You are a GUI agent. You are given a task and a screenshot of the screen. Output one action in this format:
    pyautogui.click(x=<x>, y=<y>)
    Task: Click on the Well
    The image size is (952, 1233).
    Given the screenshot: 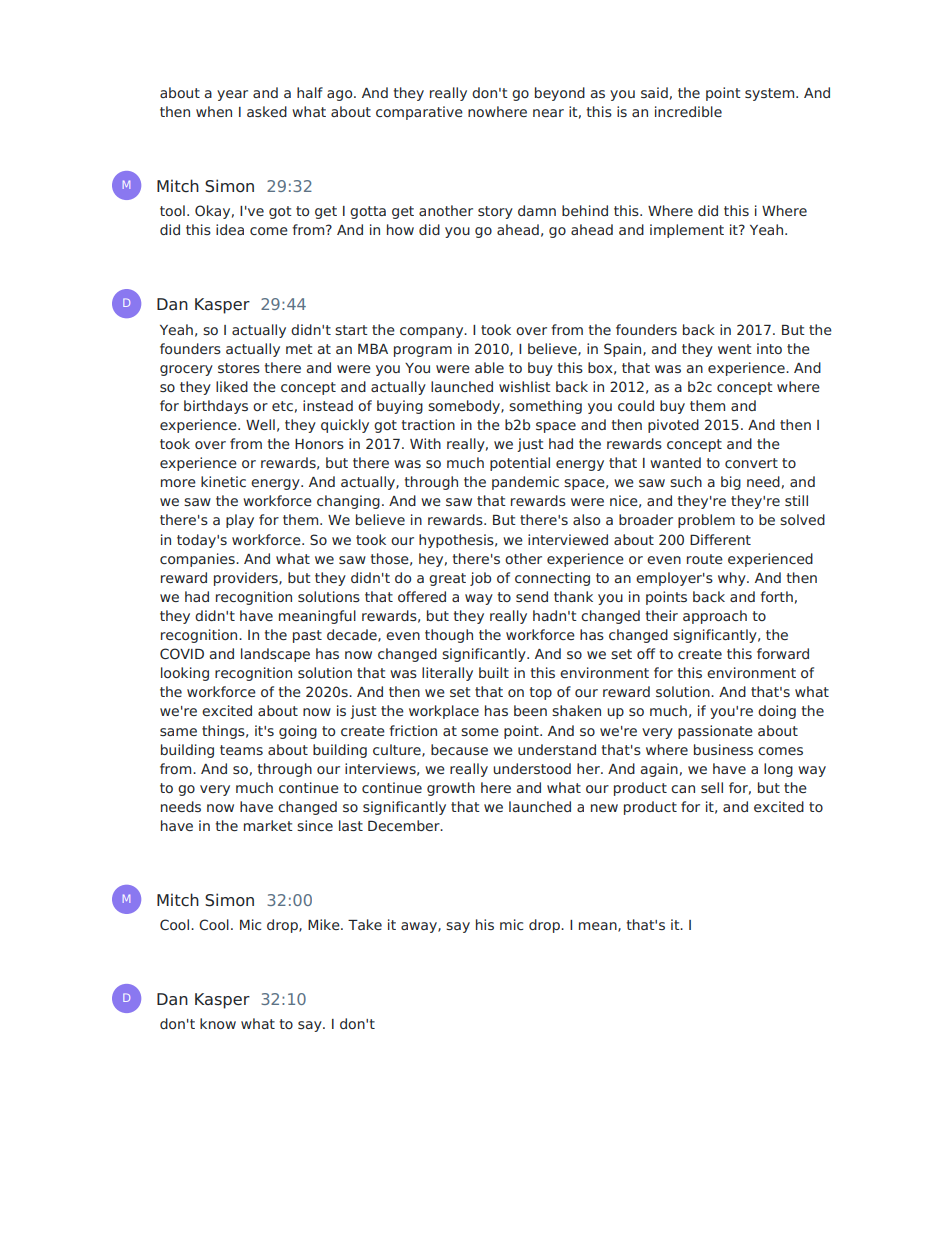 What is the action you would take?
    pyautogui.click(x=260, y=424)
